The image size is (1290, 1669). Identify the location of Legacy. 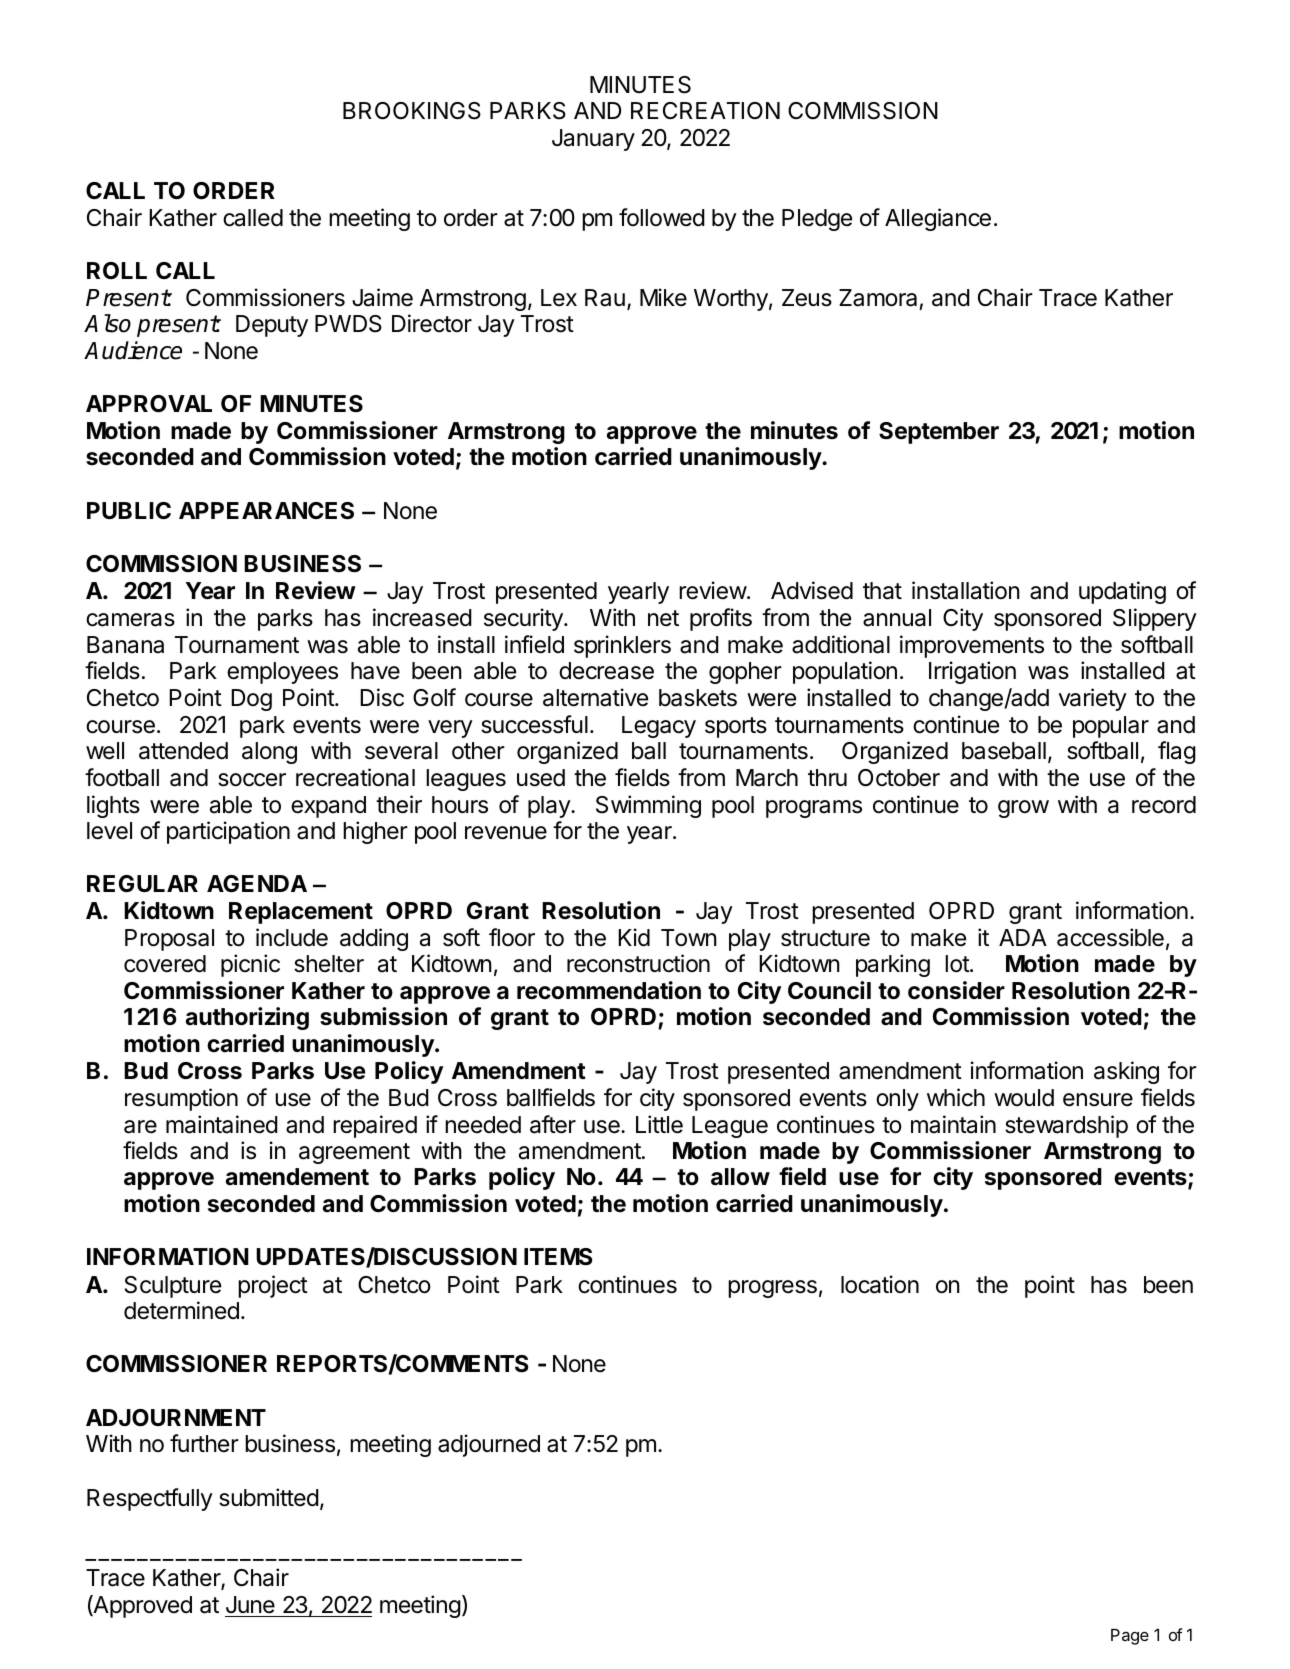
(659, 727).
